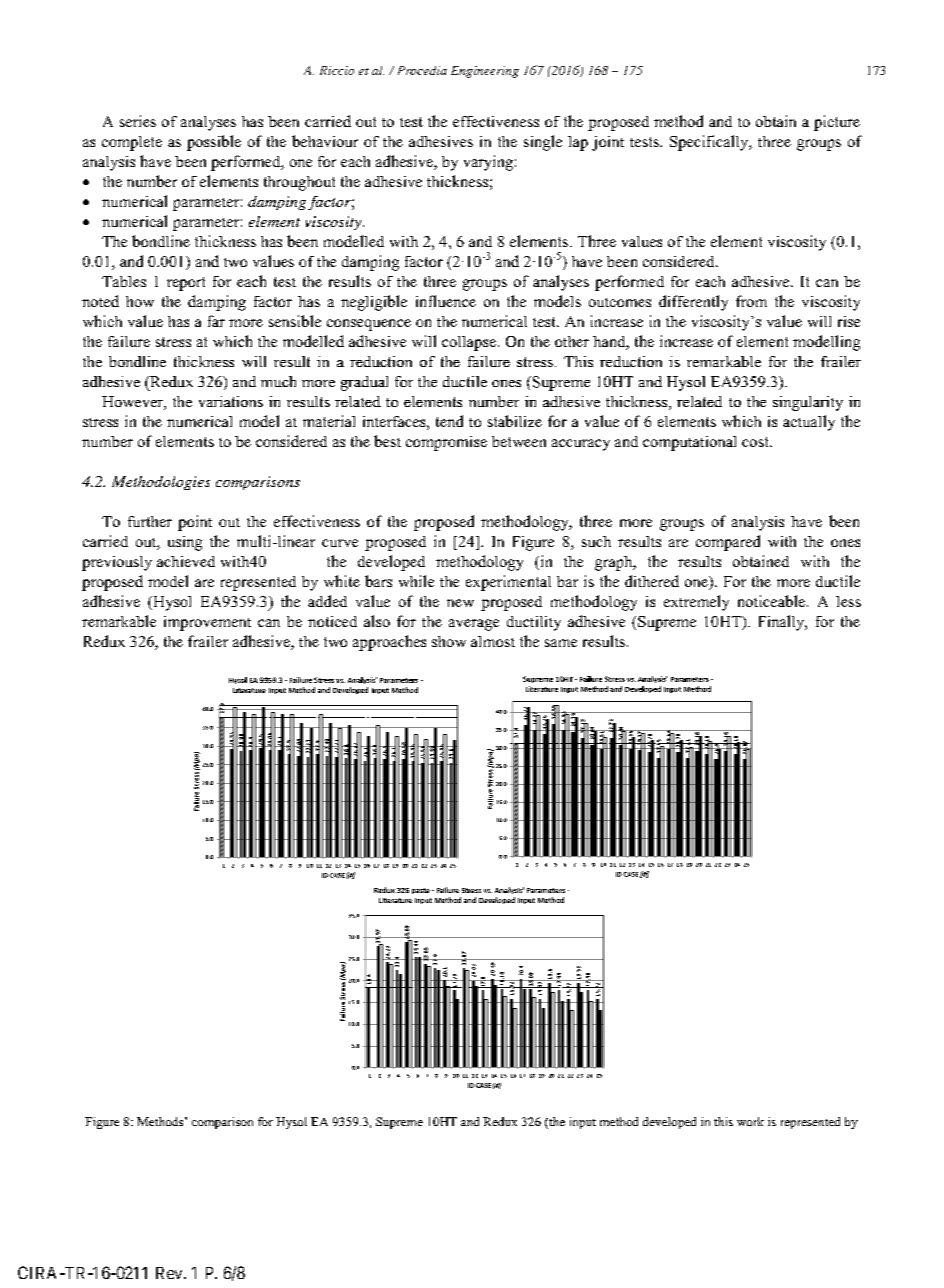  What do you see at coordinates (696, 603) in the screenshot?
I see `extremely` at bounding box center [696, 603].
